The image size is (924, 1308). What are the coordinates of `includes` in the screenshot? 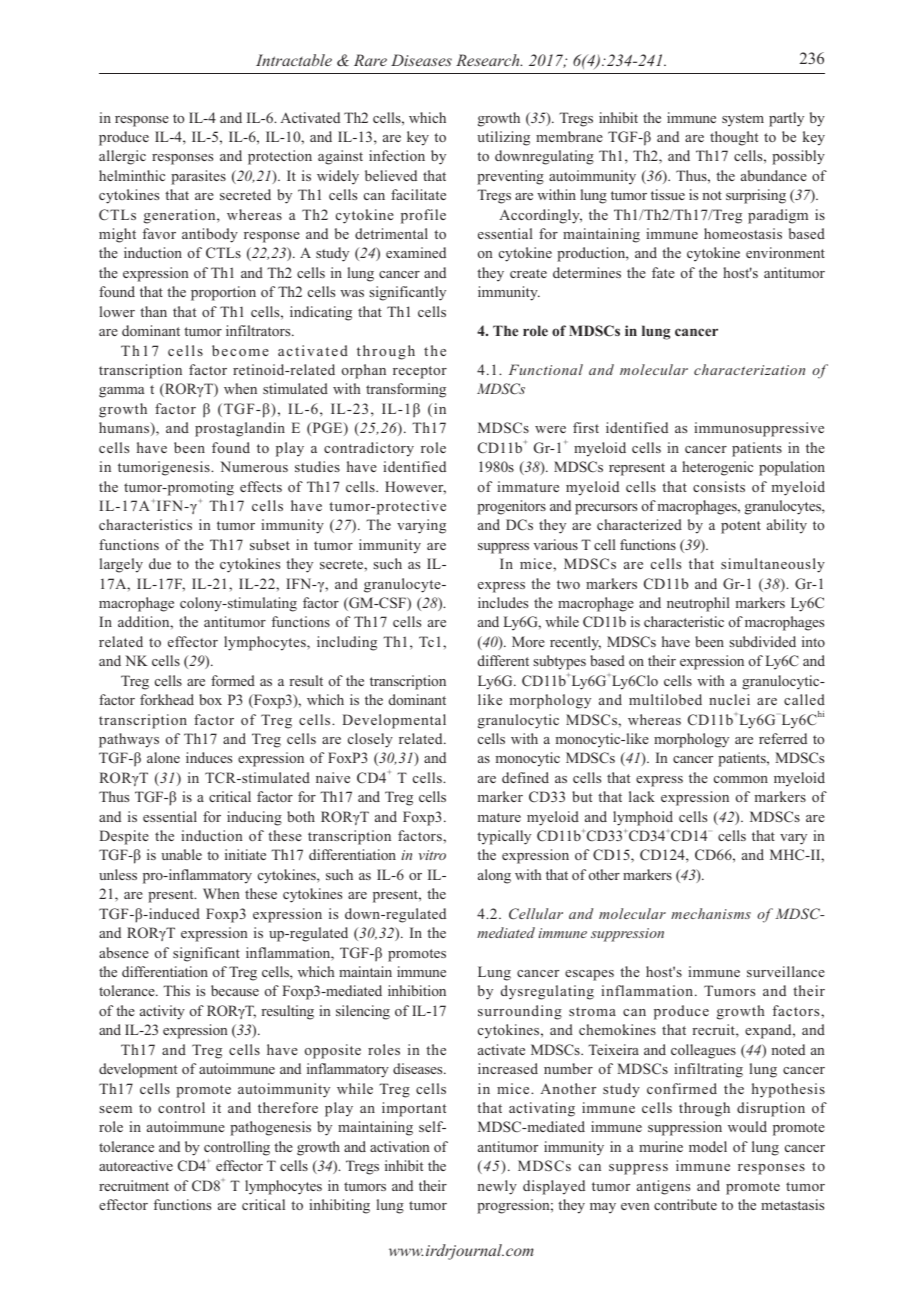 It's located at (503, 602).
